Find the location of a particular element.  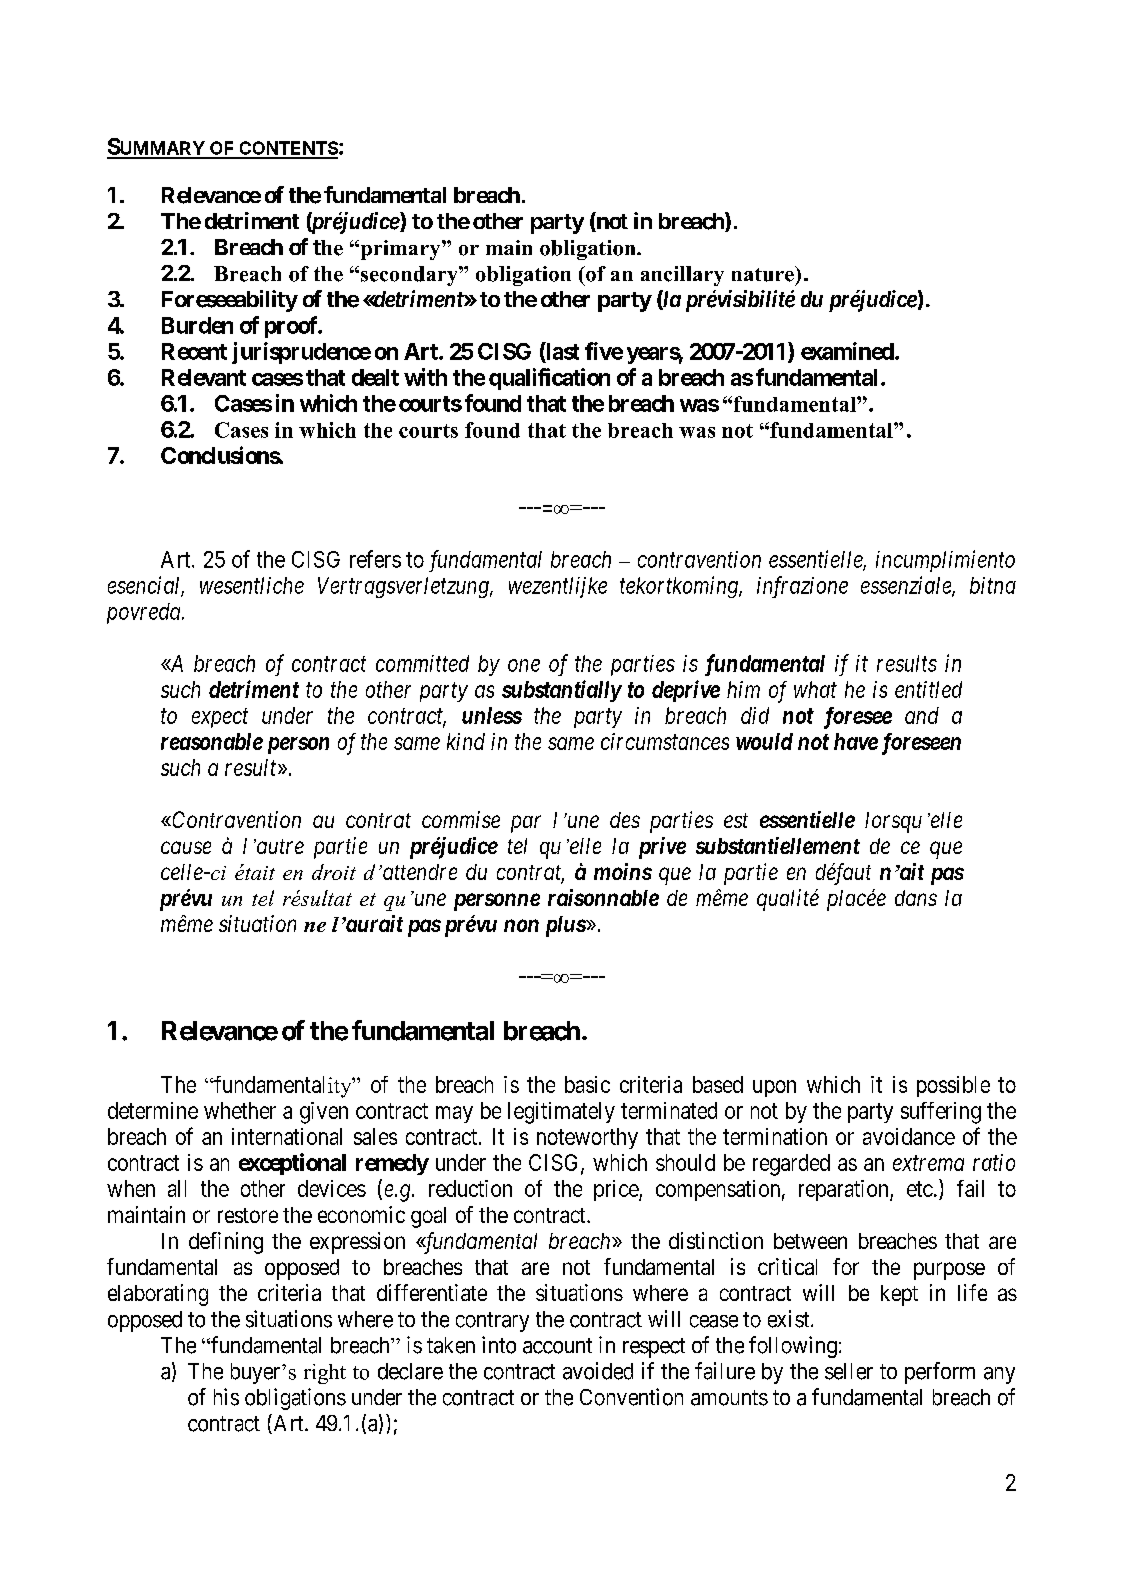

perform is located at coordinates (940, 1373).
